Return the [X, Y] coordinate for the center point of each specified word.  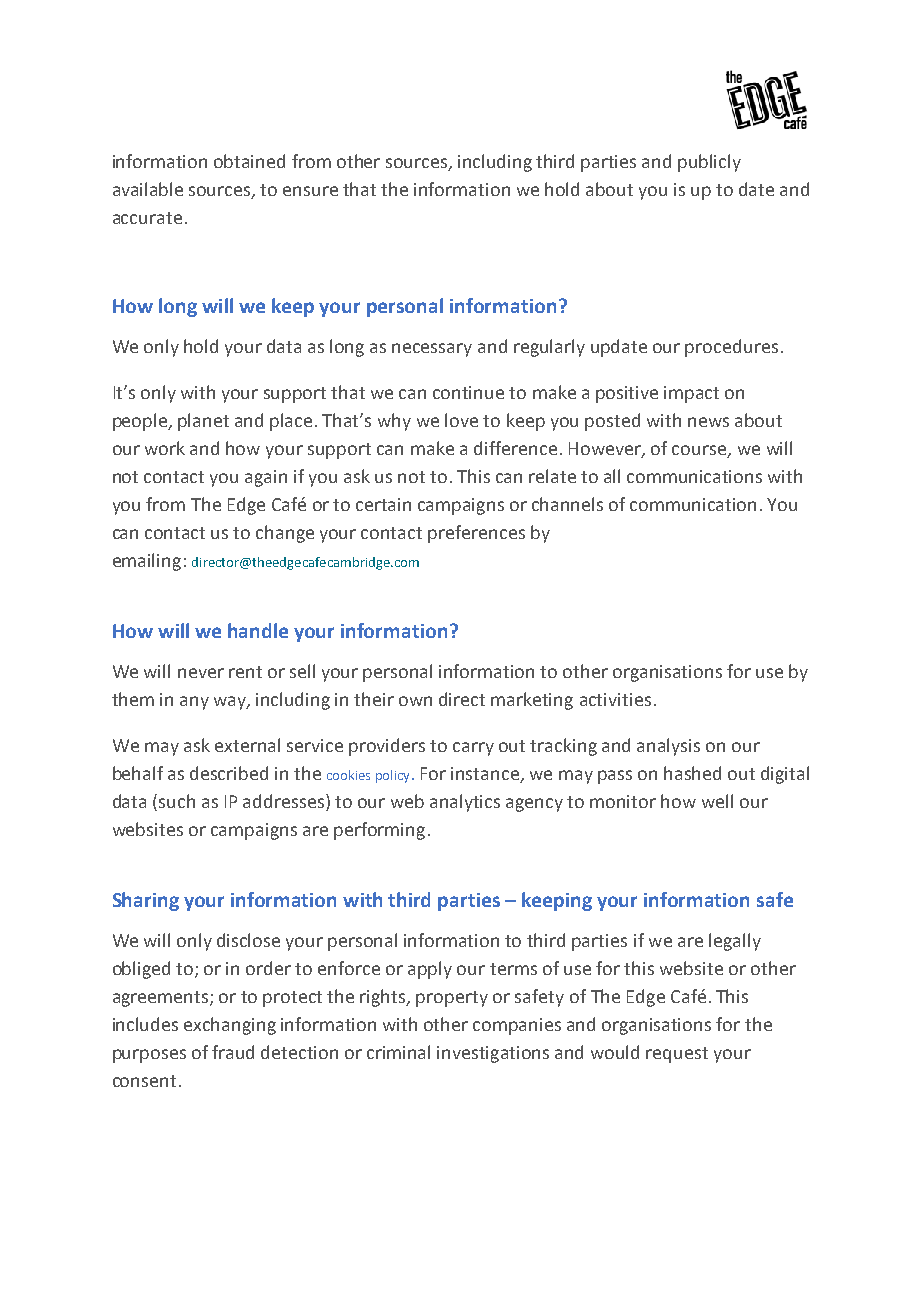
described [229, 773]
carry [473, 749]
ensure [310, 191]
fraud [233, 1052]
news [708, 422]
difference [515, 448]
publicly [709, 163]
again [266, 478]
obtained [249, 161]
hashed [692, 773]
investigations [493, 1054]
